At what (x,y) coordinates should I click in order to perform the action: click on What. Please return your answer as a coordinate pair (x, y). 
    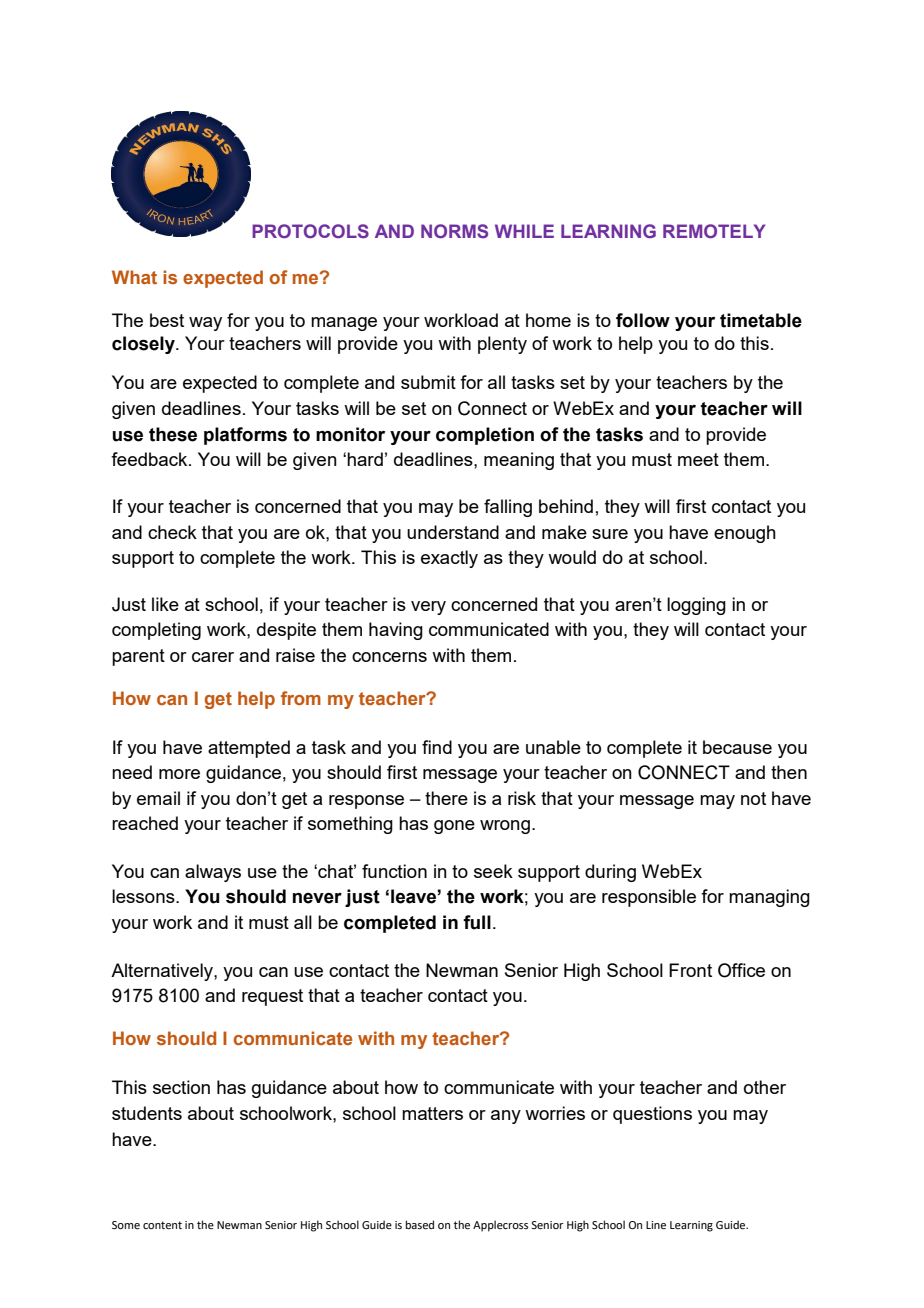
    Looking at the image, I should click on (134, 277).
